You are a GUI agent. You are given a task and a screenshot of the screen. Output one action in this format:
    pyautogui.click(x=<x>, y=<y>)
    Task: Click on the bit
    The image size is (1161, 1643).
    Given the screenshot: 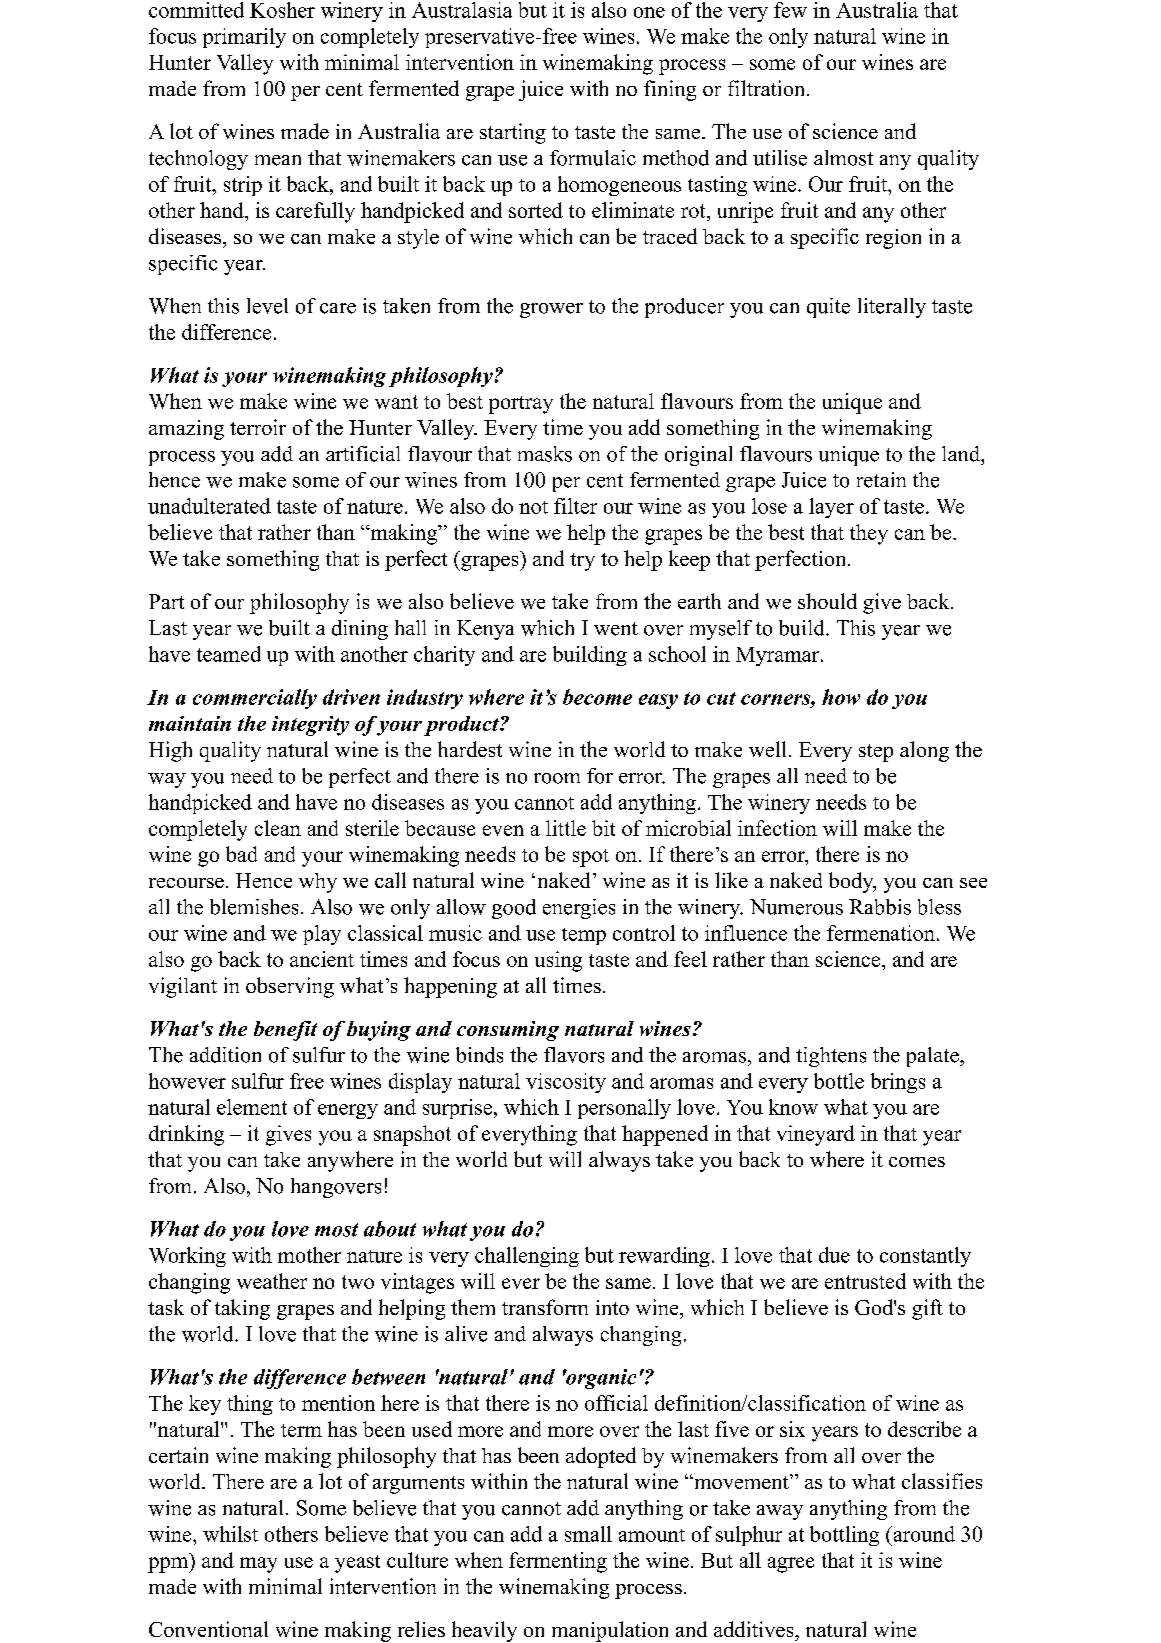 What is the action you would take?
    pyautogui.click(x=603, y=828)
